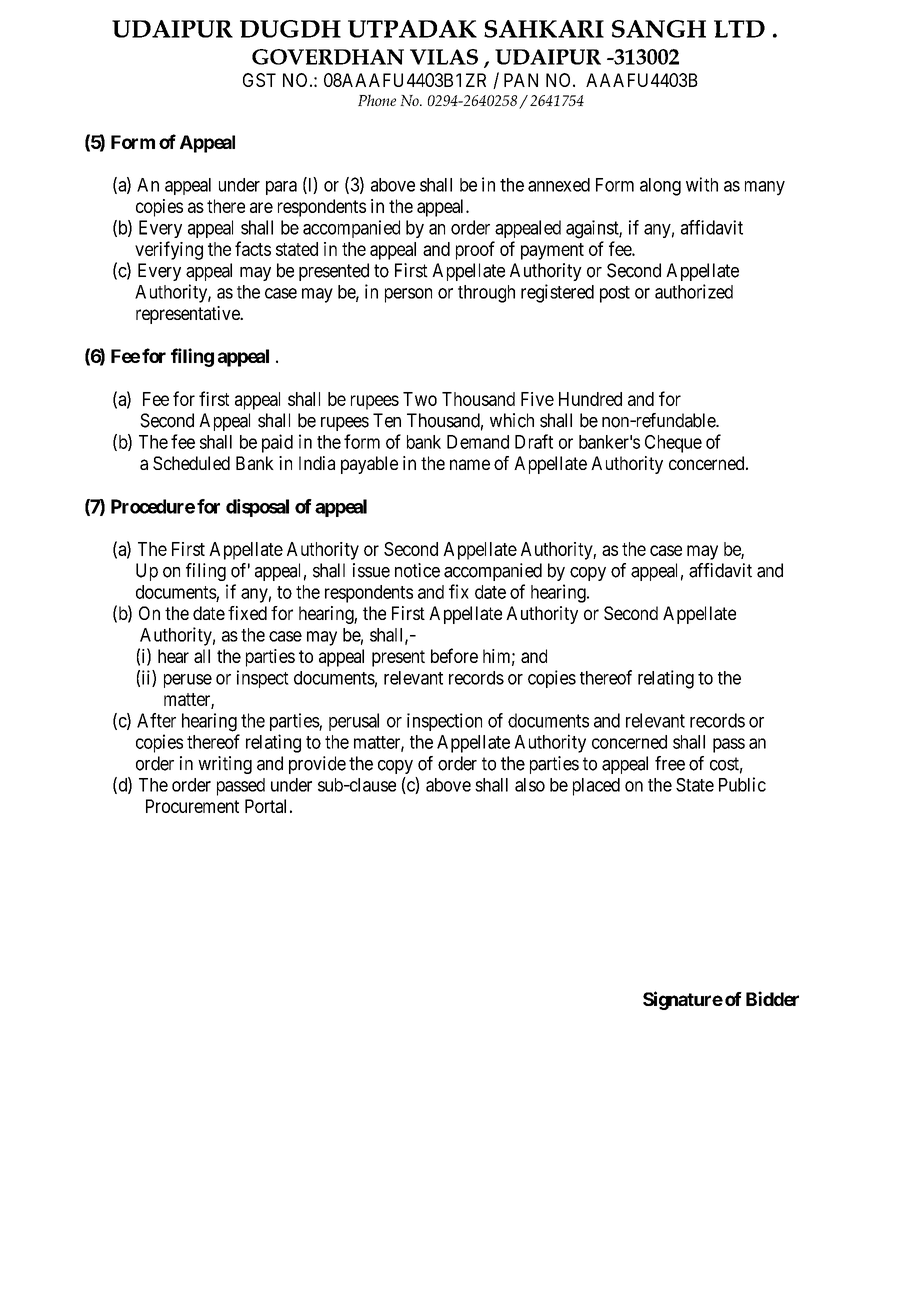  What do you see at coordinates (530, 785) in the screenshot?
I see `also` at bounding box center [530, 785].
